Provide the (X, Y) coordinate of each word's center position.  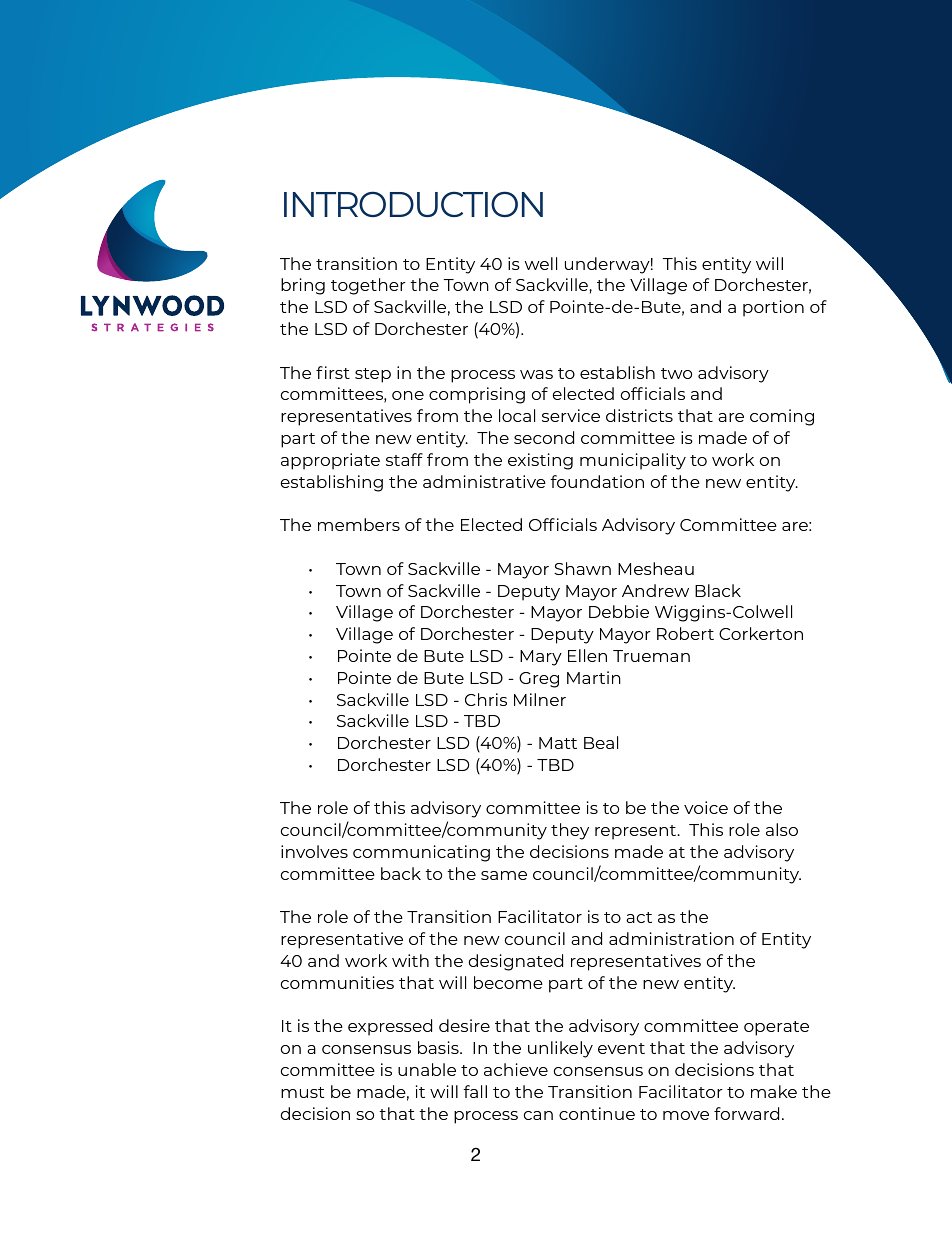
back (401, 873)
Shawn (582, 568)
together (368, 286)
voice (706, 807)
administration (671, 938)
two (676, 373)
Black (718, 590)
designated (515, 962)
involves (314, 851)
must (303, 1092)
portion (773, 308)
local (517, 415)
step (373, 375)
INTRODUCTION (413, 204)
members (359, 524)
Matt (558, 743)
